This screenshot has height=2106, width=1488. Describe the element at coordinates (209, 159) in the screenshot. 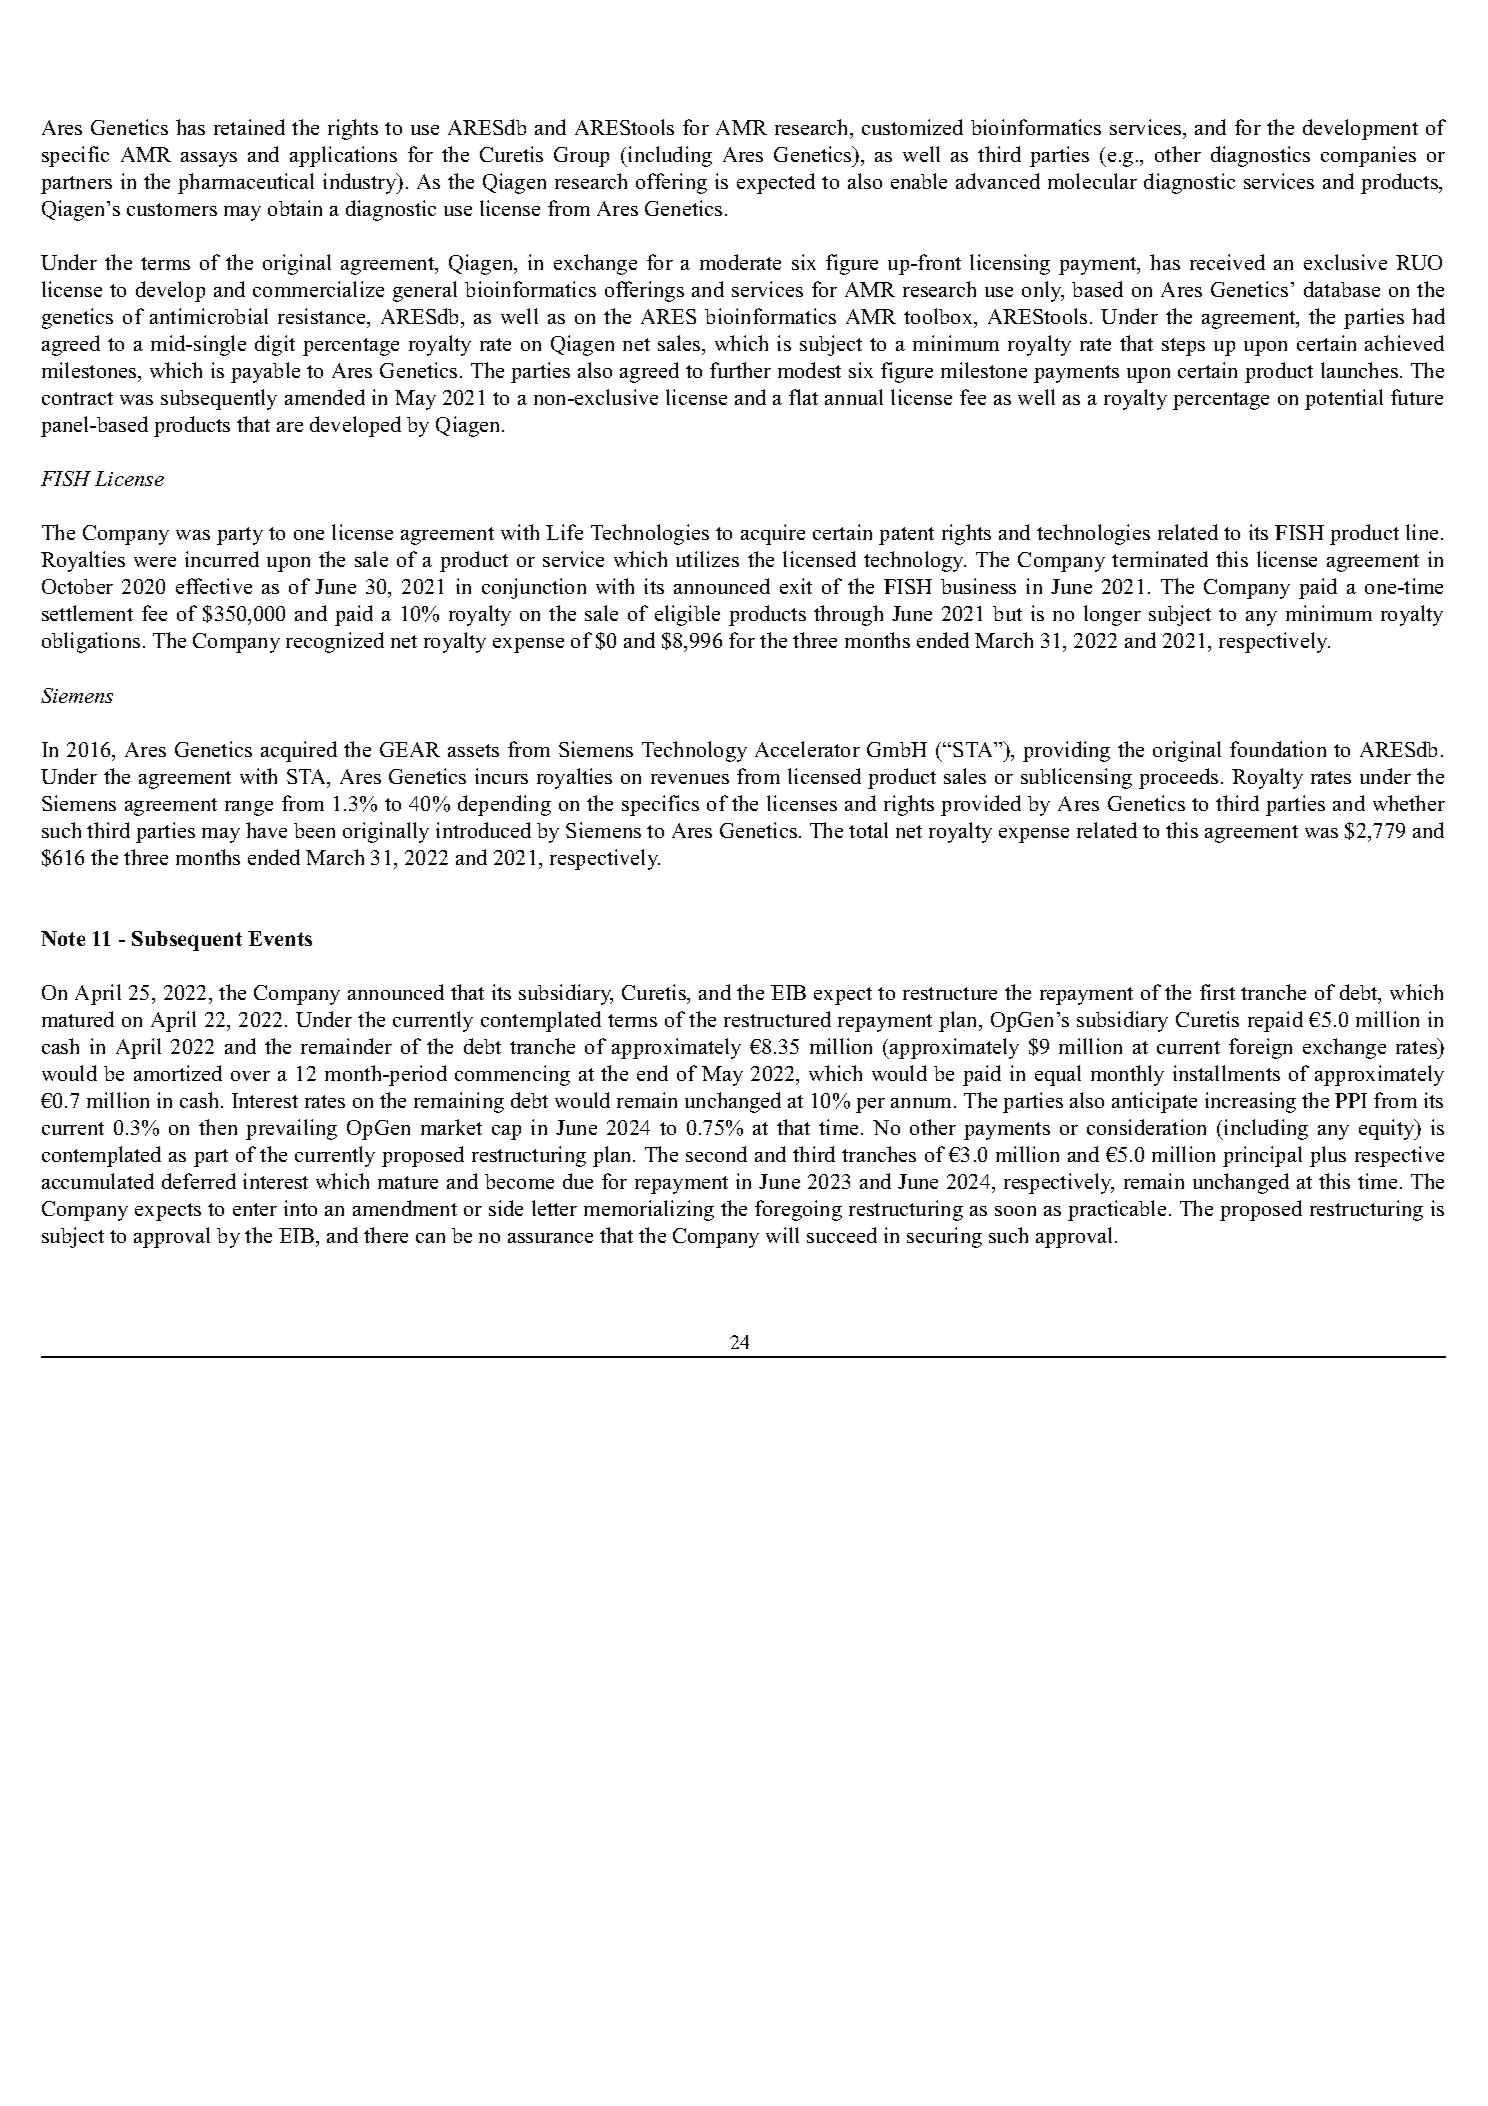

I see `assays` at that location.
